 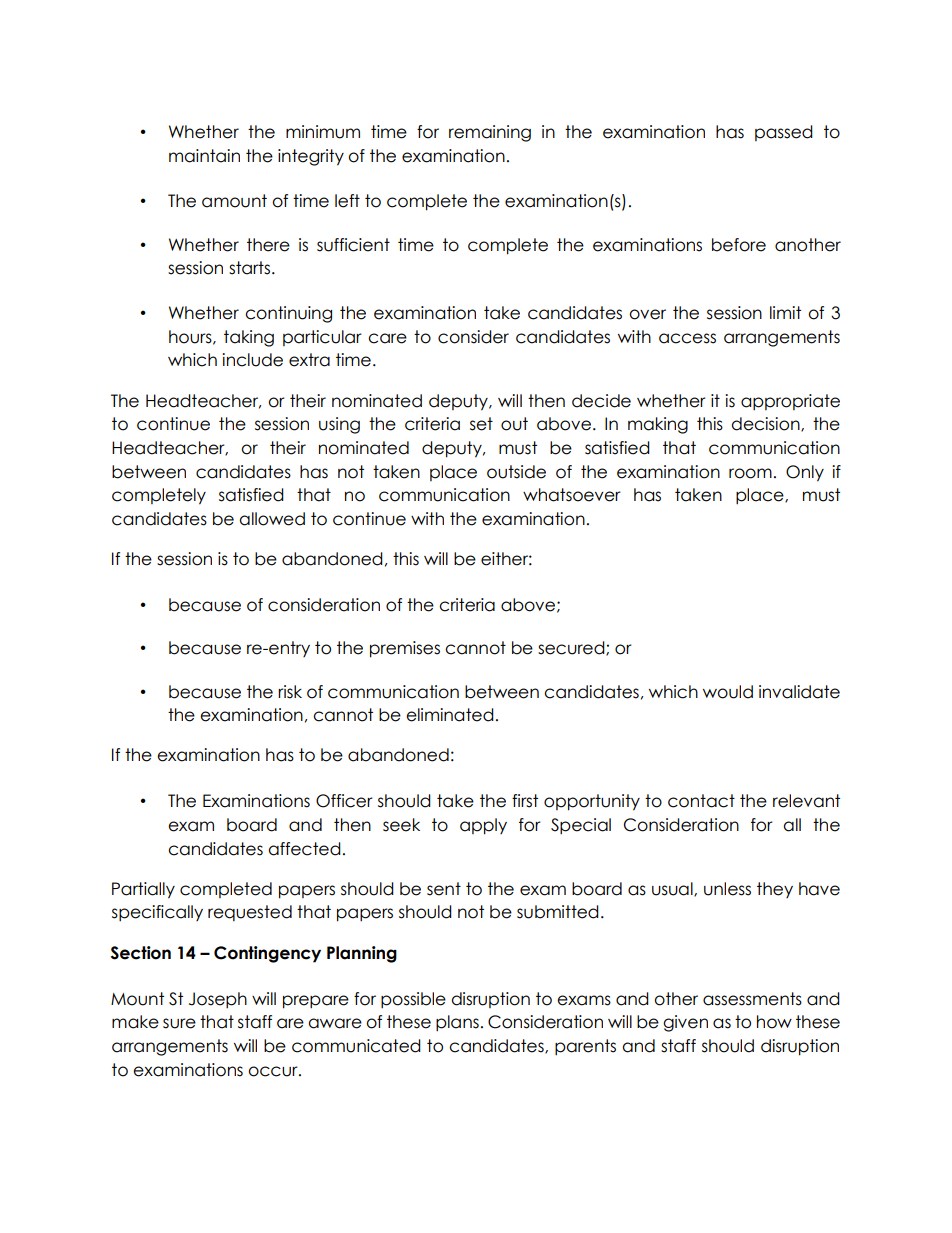 I want to click on include, so click(x=252, y=360).
